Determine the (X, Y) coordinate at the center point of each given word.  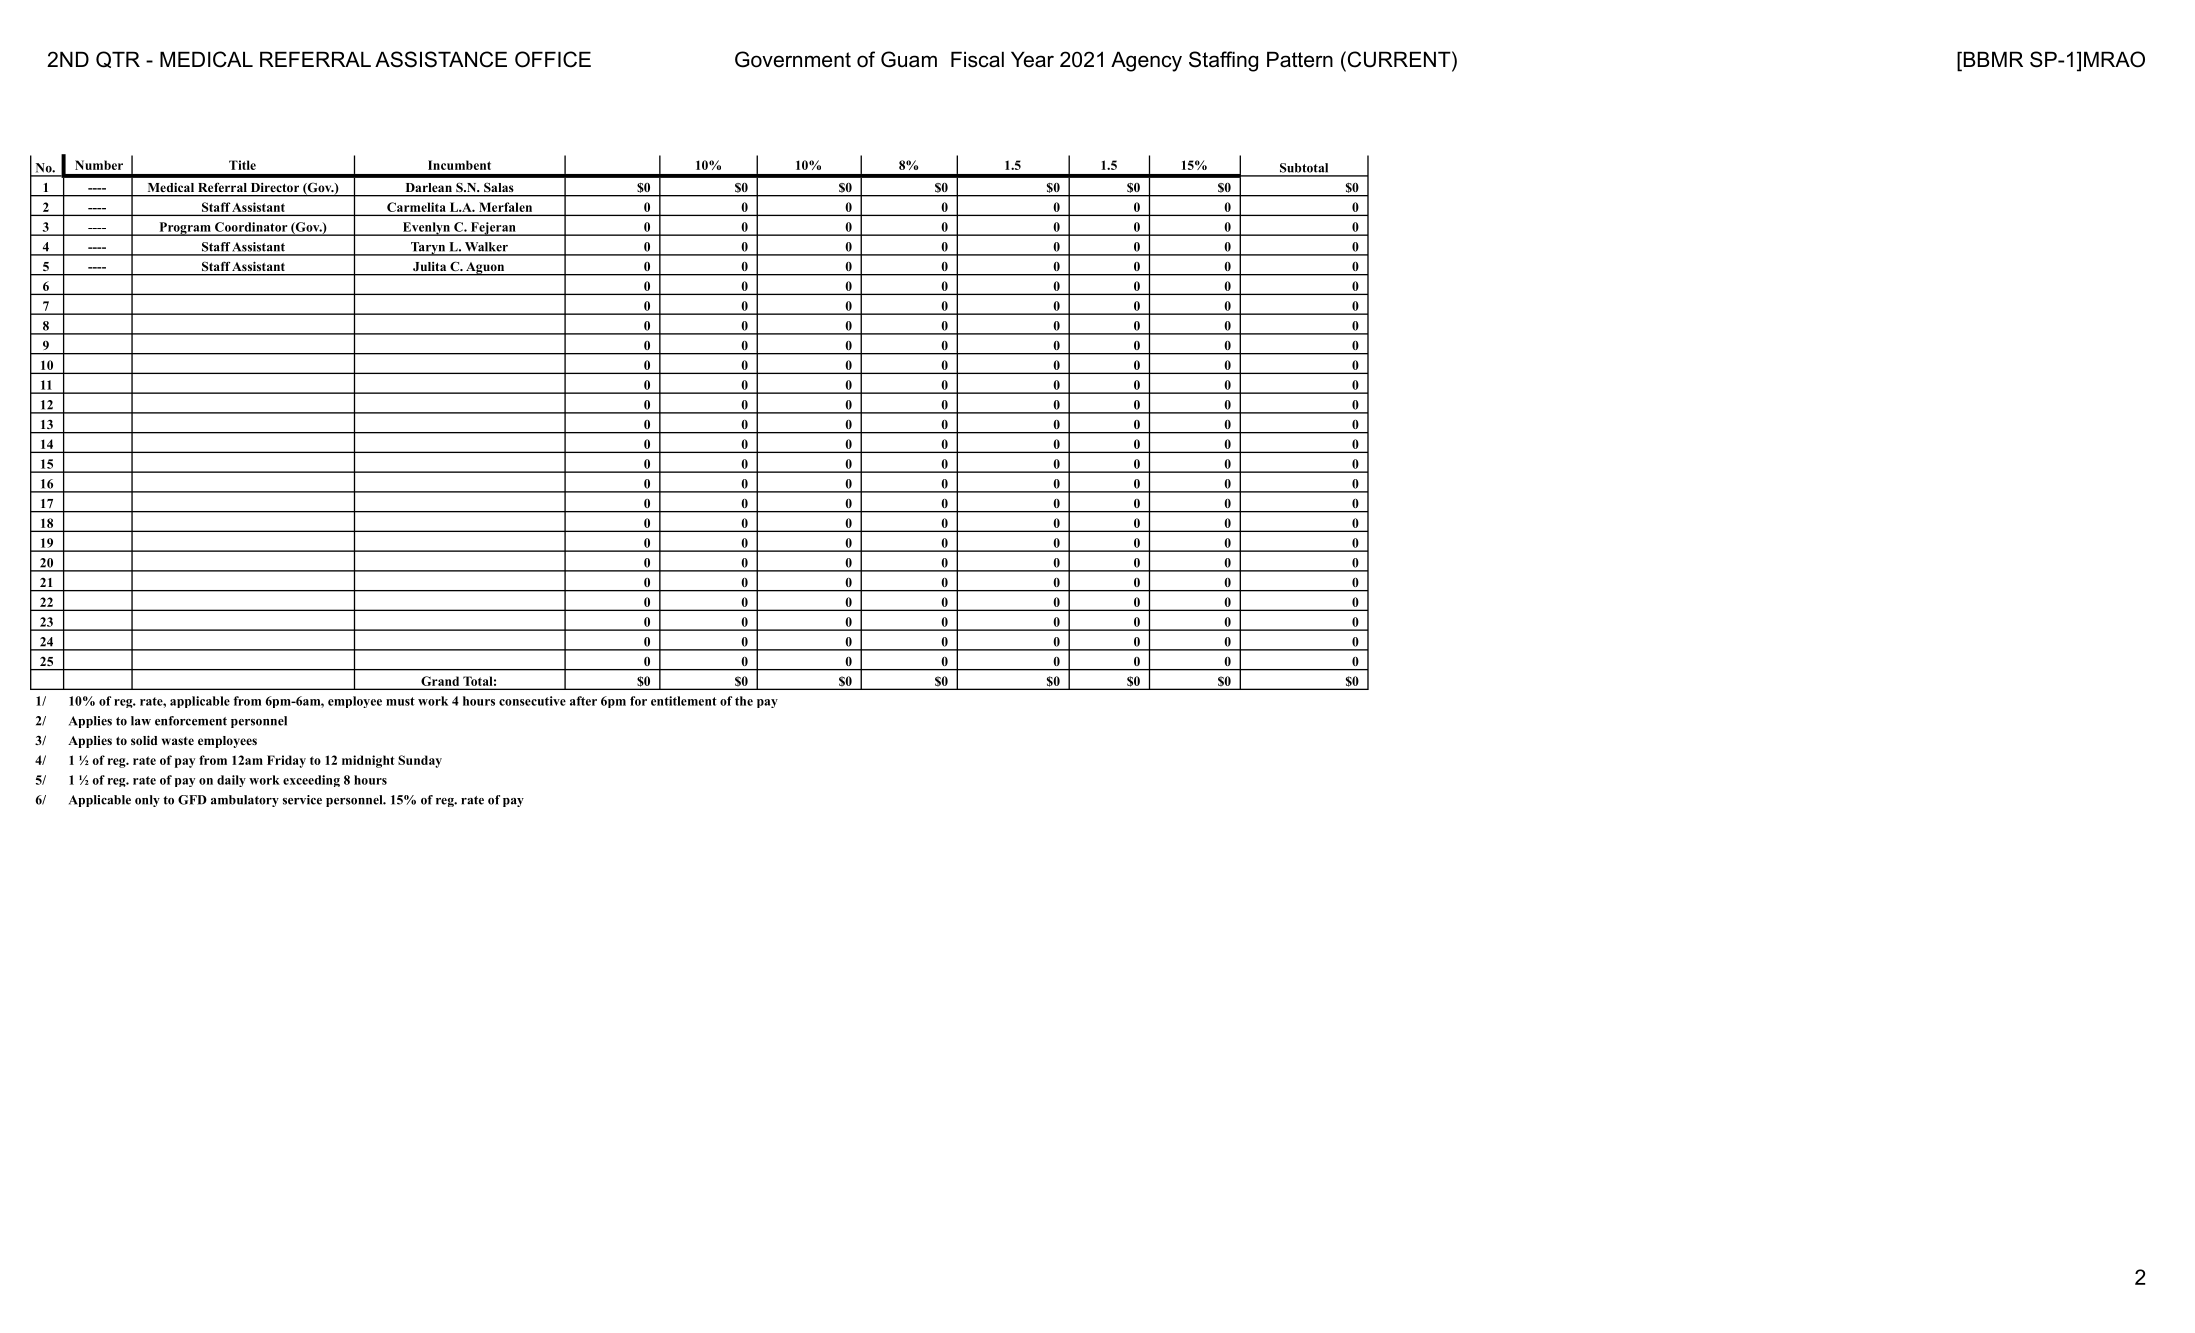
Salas (498, 187)
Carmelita (416, 207)
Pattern (1300, 59)
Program (185, 229)
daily (231, 781)
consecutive (532, 701)
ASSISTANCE (441, 59)
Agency (1146, 61)
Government (793, 59)
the (744, 701)
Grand (440, 681)
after (583, 701)
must (400, 701)
